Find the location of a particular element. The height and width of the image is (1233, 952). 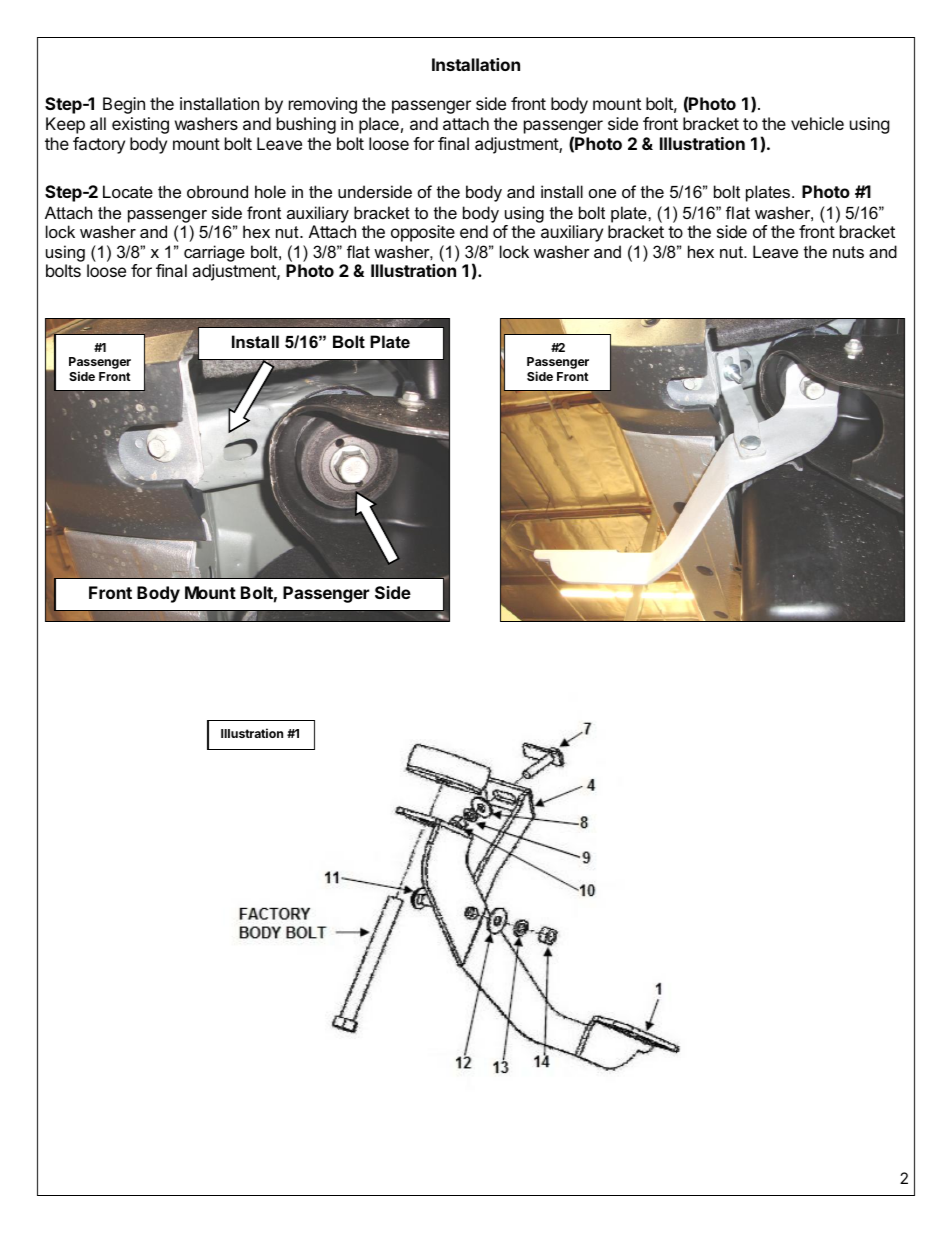

carriage is located at coordinates (214, 253).
